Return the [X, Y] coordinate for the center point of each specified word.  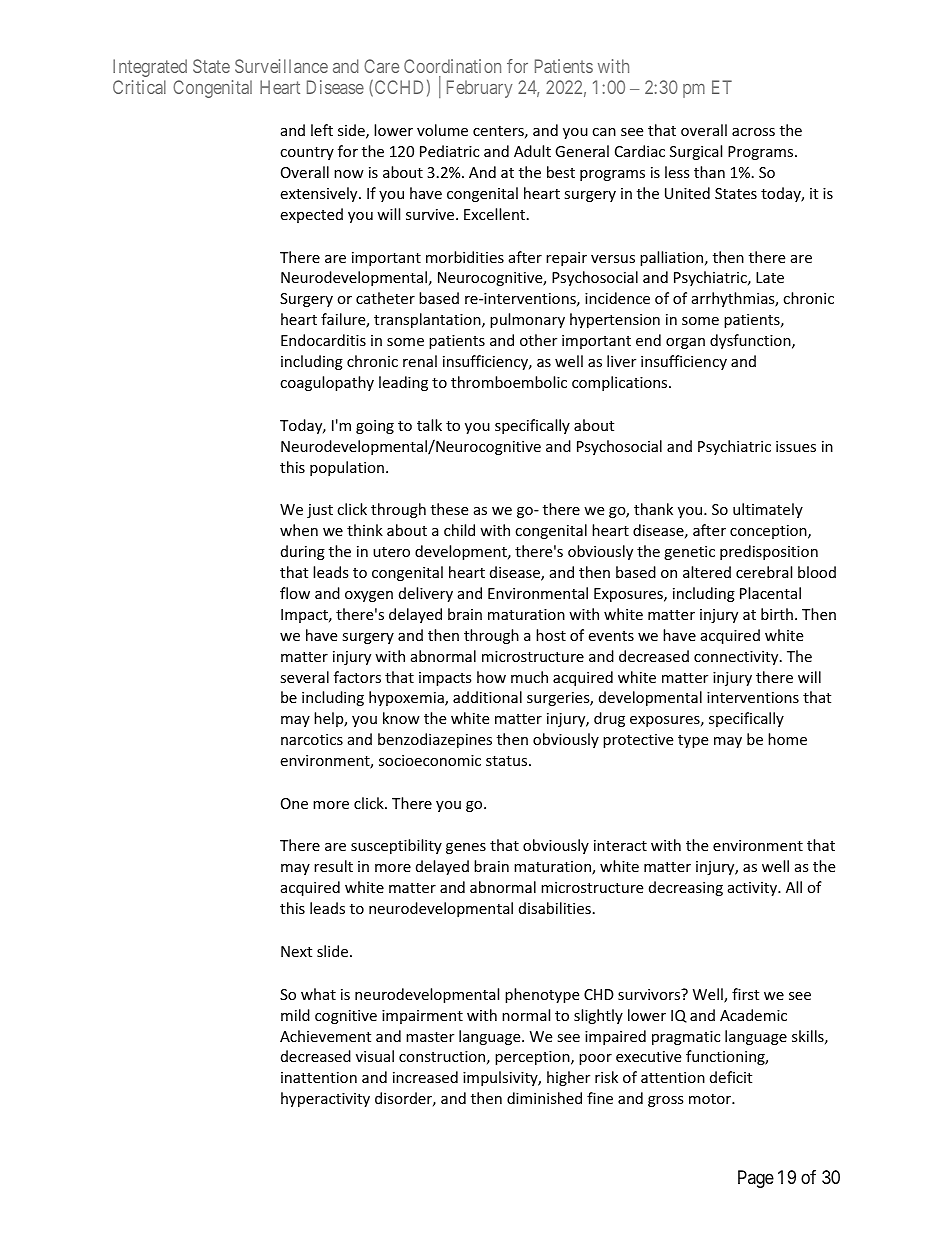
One [294, 803]
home [787, 739]
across [753, 132]
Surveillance [281, 66]
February [480, 89]
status [508, 761]
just [320, 511]
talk [429, 425]
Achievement [325, 1036]
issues [796, 446]
